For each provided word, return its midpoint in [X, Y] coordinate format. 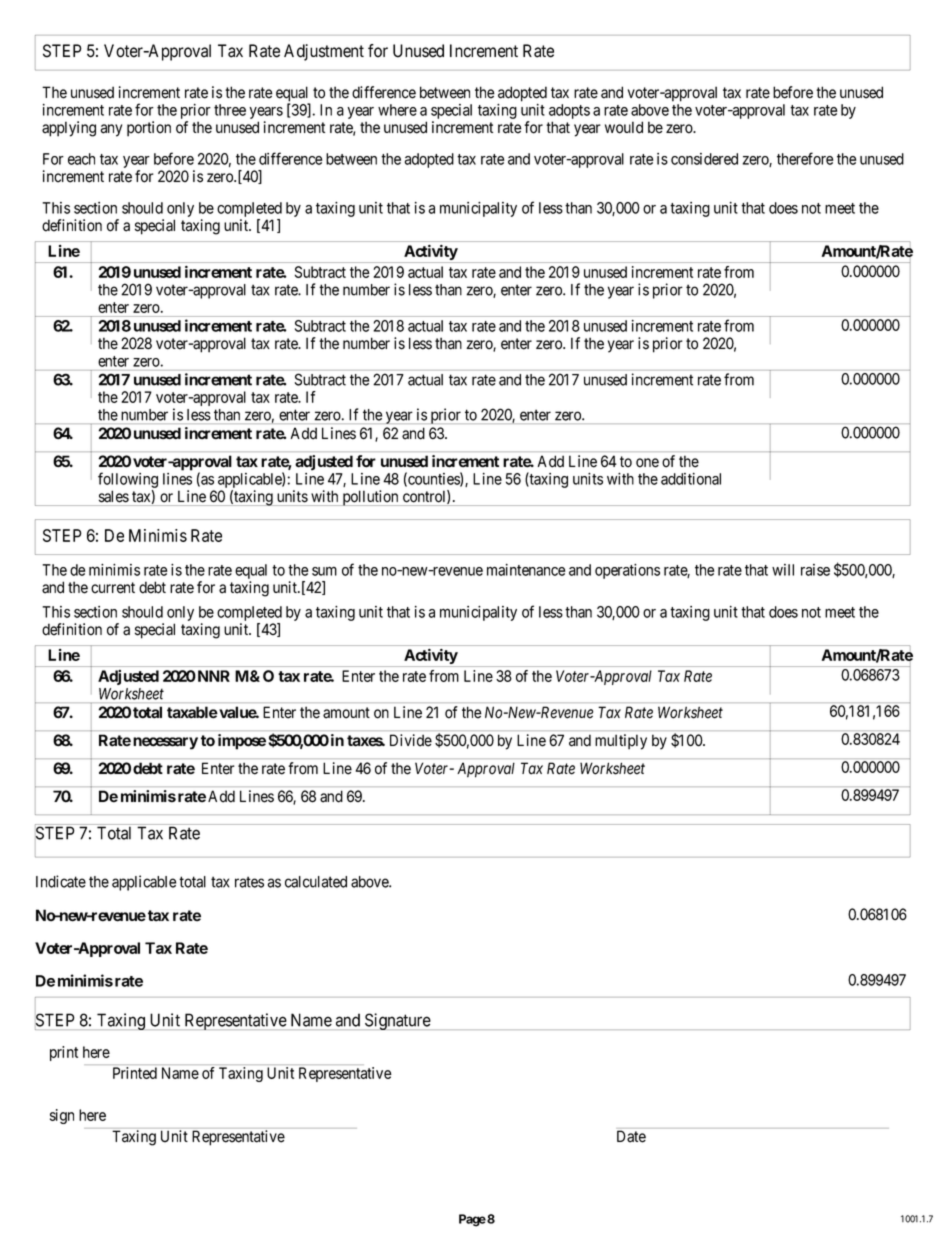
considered [704, 159]
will [783, 570]
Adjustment [324, 52]
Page [472, 1220]
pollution [370, 498]
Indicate [61, 881]
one [647, 463]
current [113, 588]
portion [149, 129]
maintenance [526, 570]
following [128, 480]
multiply [621, 742]
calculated [316, 882]
